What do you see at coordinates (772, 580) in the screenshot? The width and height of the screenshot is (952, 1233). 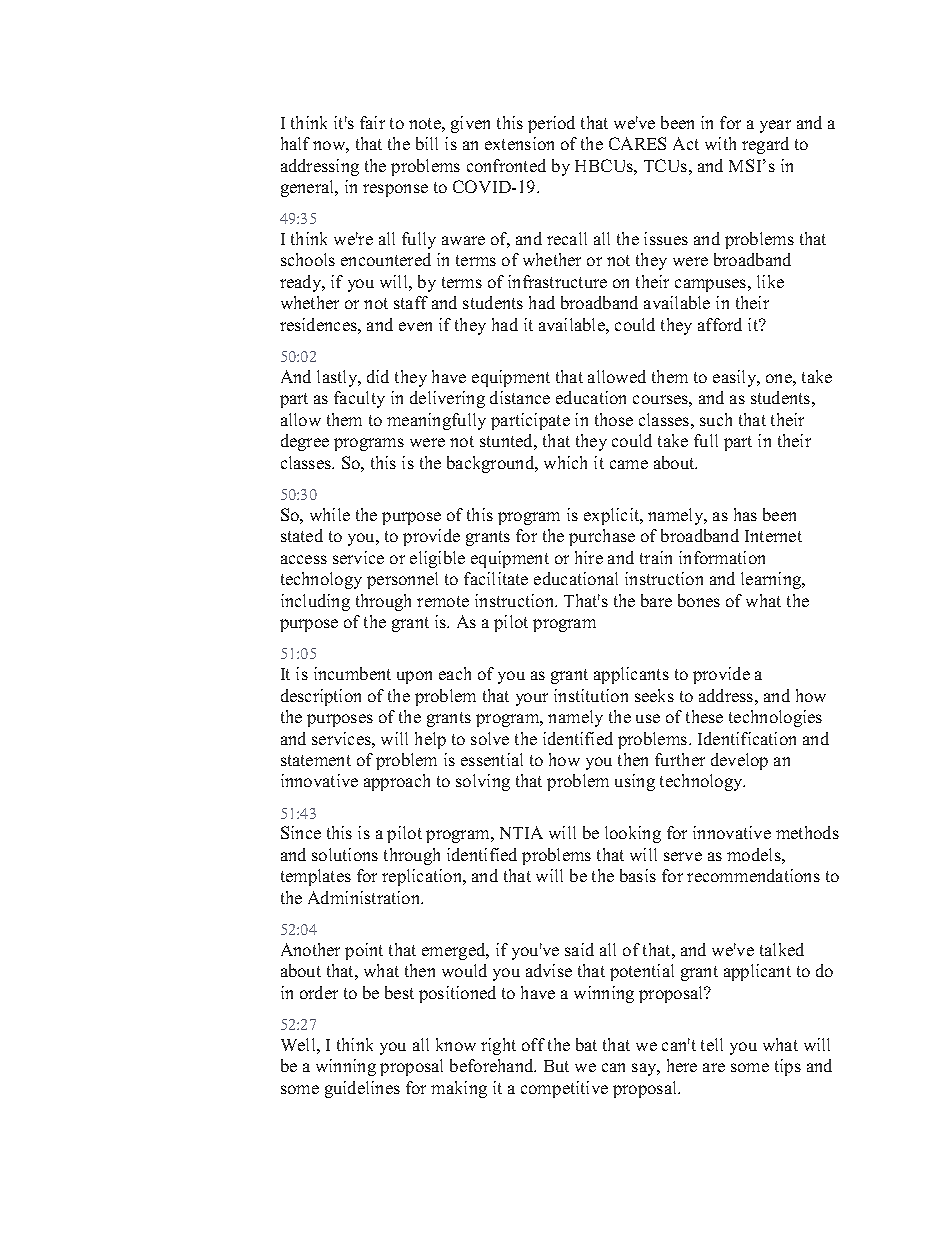 I see `learning` at bounding box center [772, 580].
